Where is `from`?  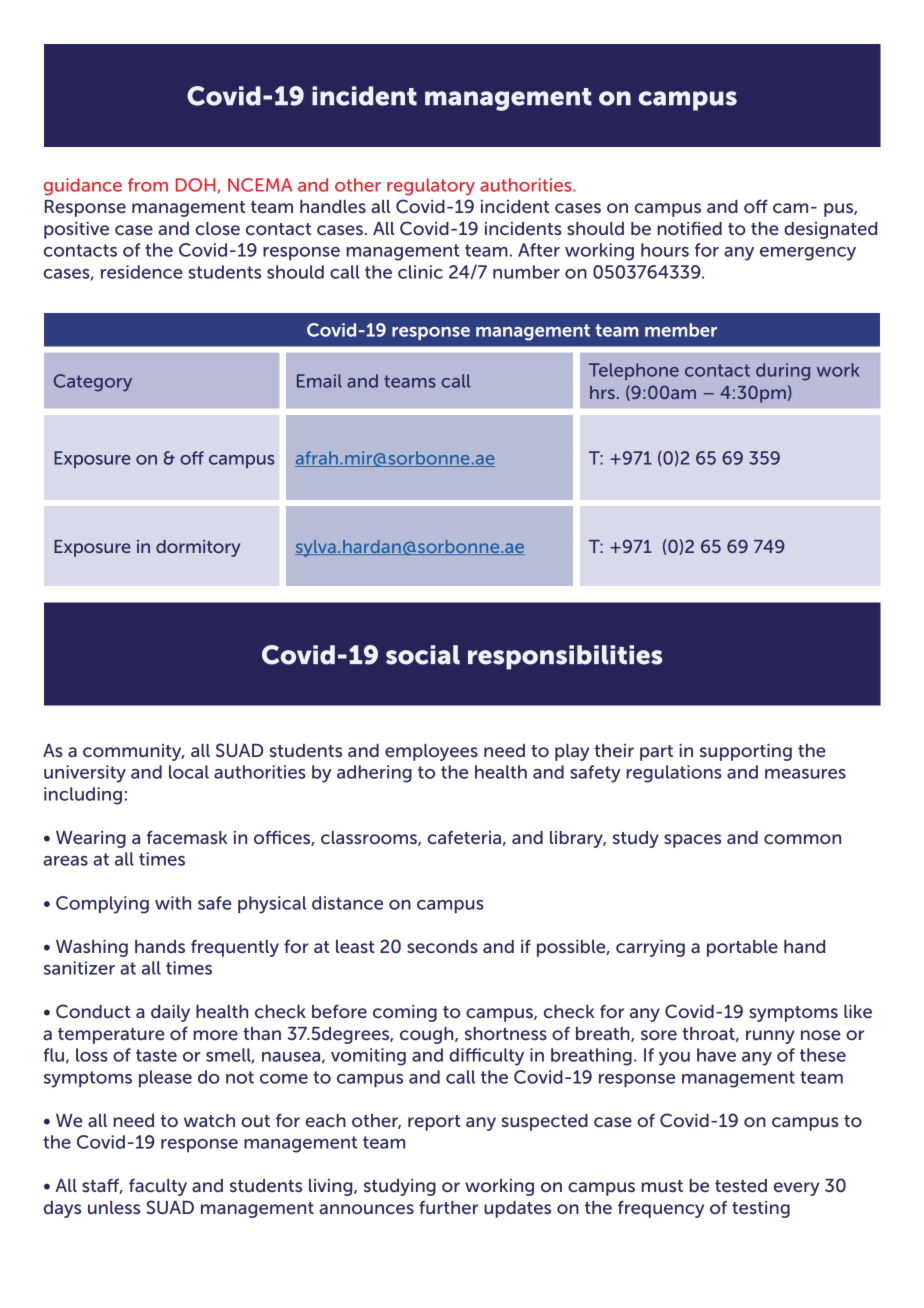
from is located at coordinates (148, 185).
